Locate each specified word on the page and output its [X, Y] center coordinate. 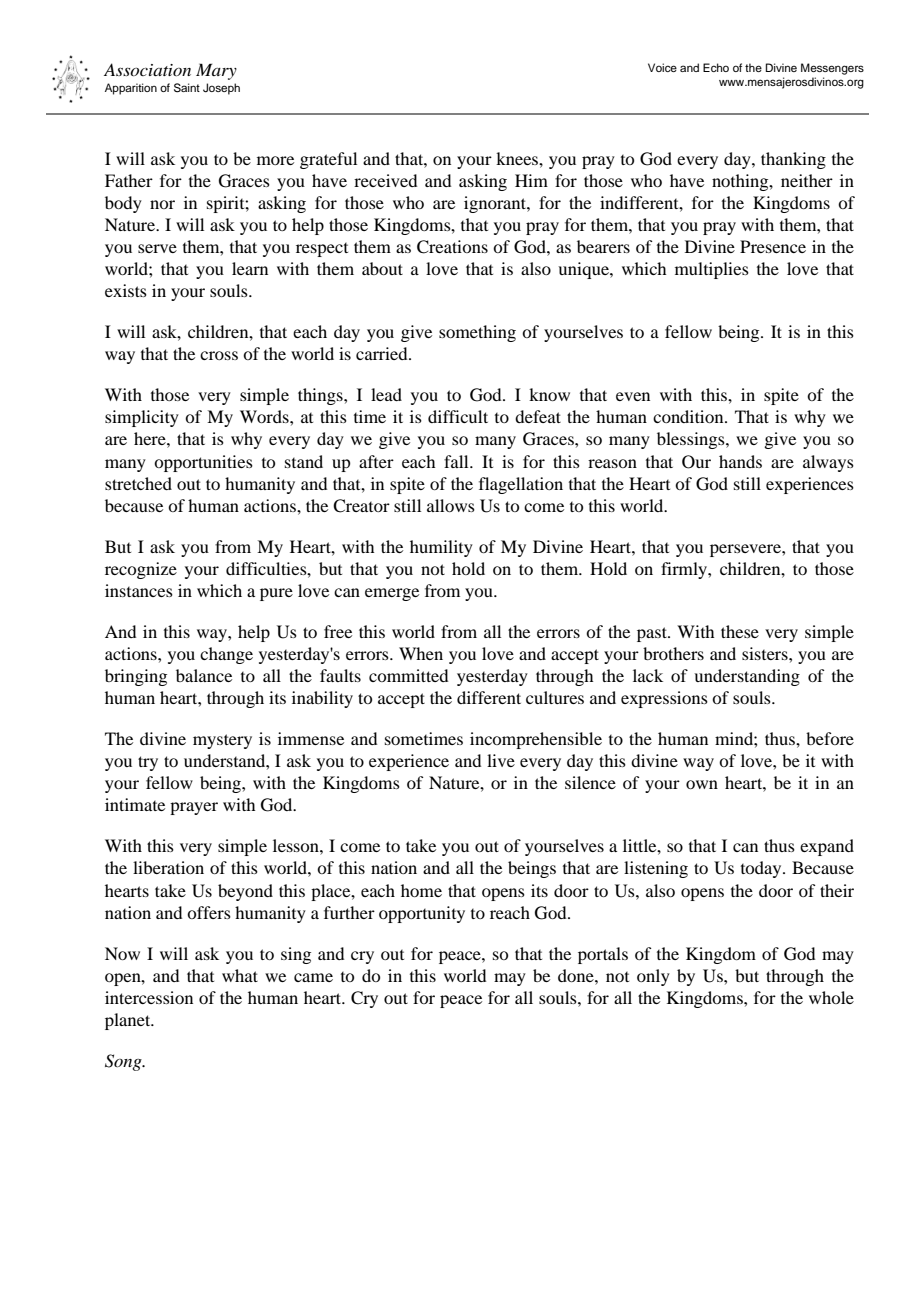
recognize [141, 570]
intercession [149, 997]
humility [441, 548]
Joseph [221, 89]
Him [531, 180]
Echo [716, 67]
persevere [746, 550]
